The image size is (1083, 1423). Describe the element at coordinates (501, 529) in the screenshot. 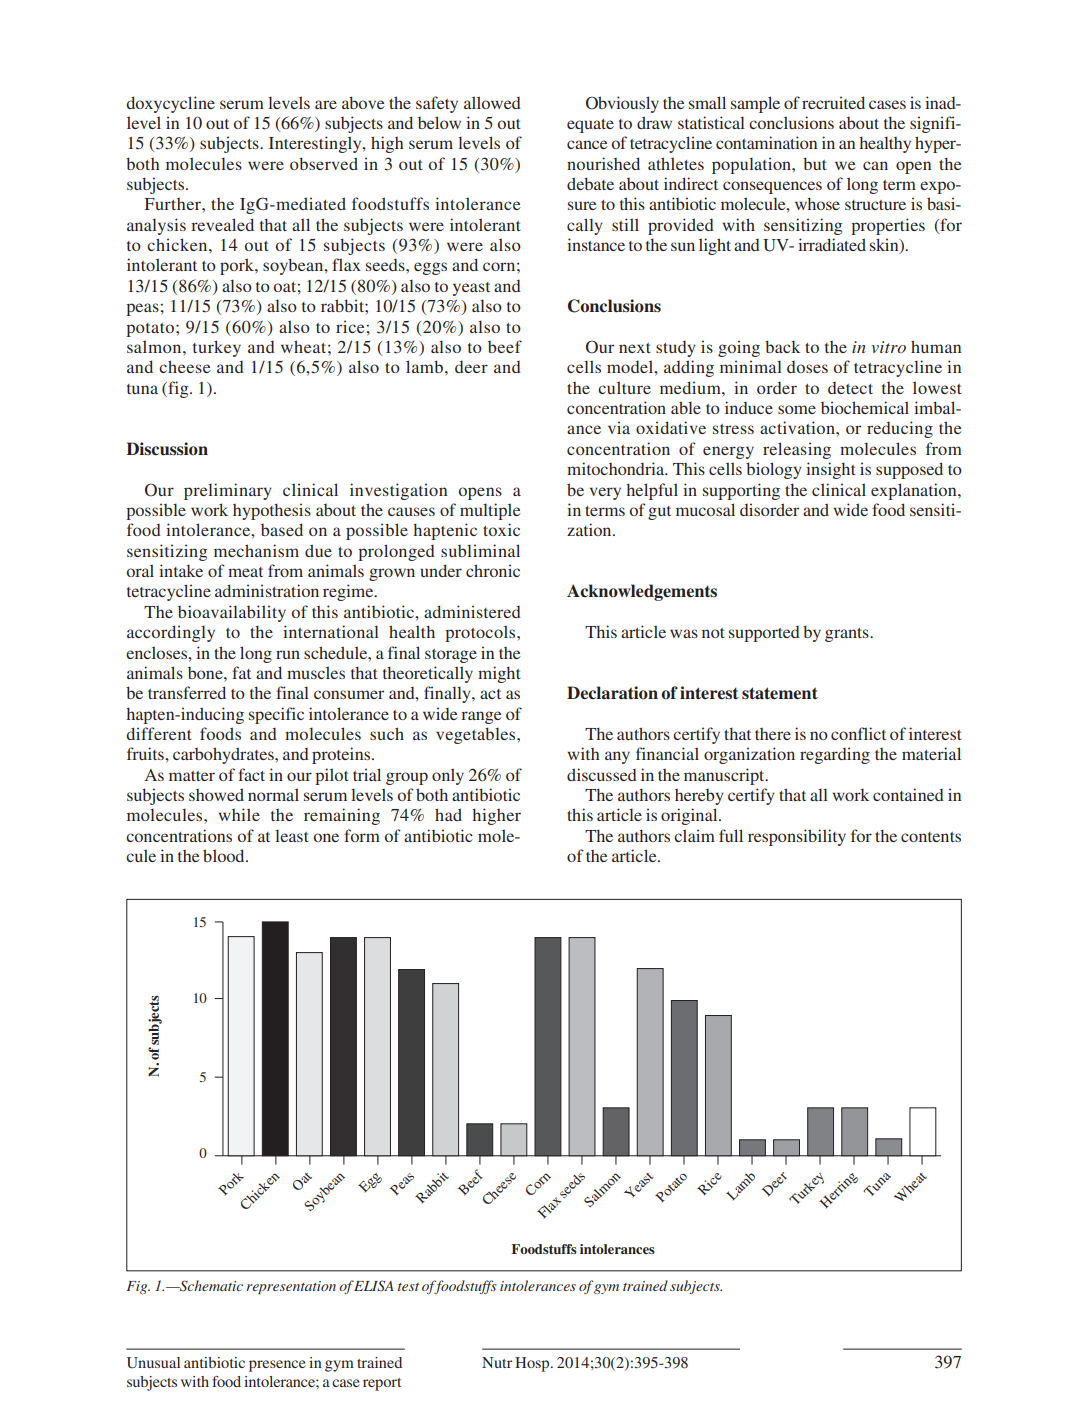

I see `toxic` at that location.
